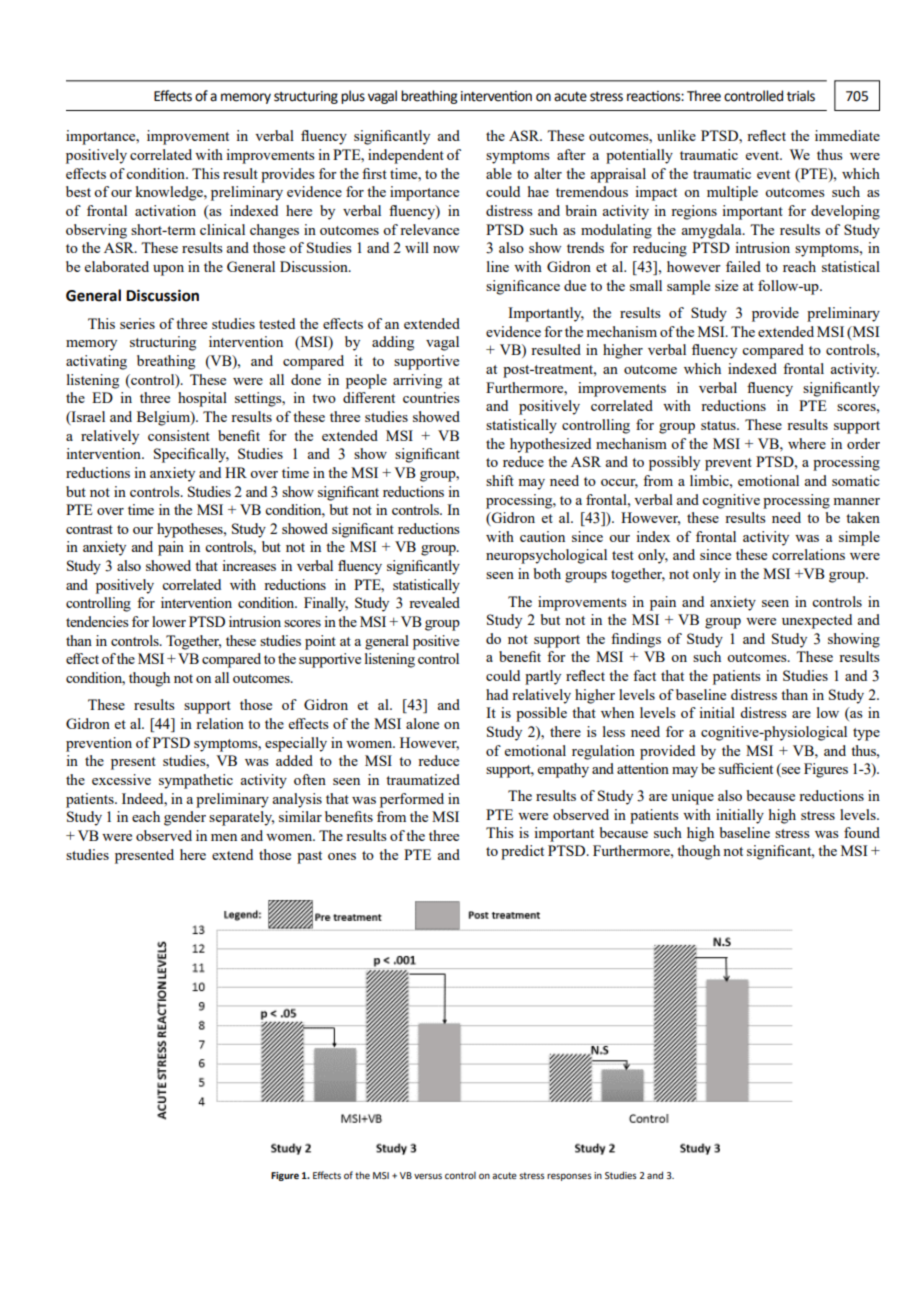 This screenshot has width=924, height=1308. What do you see at coordinates (202, 399) in the screenshot?
I see `hospital` at bounding box center [202, 399].
